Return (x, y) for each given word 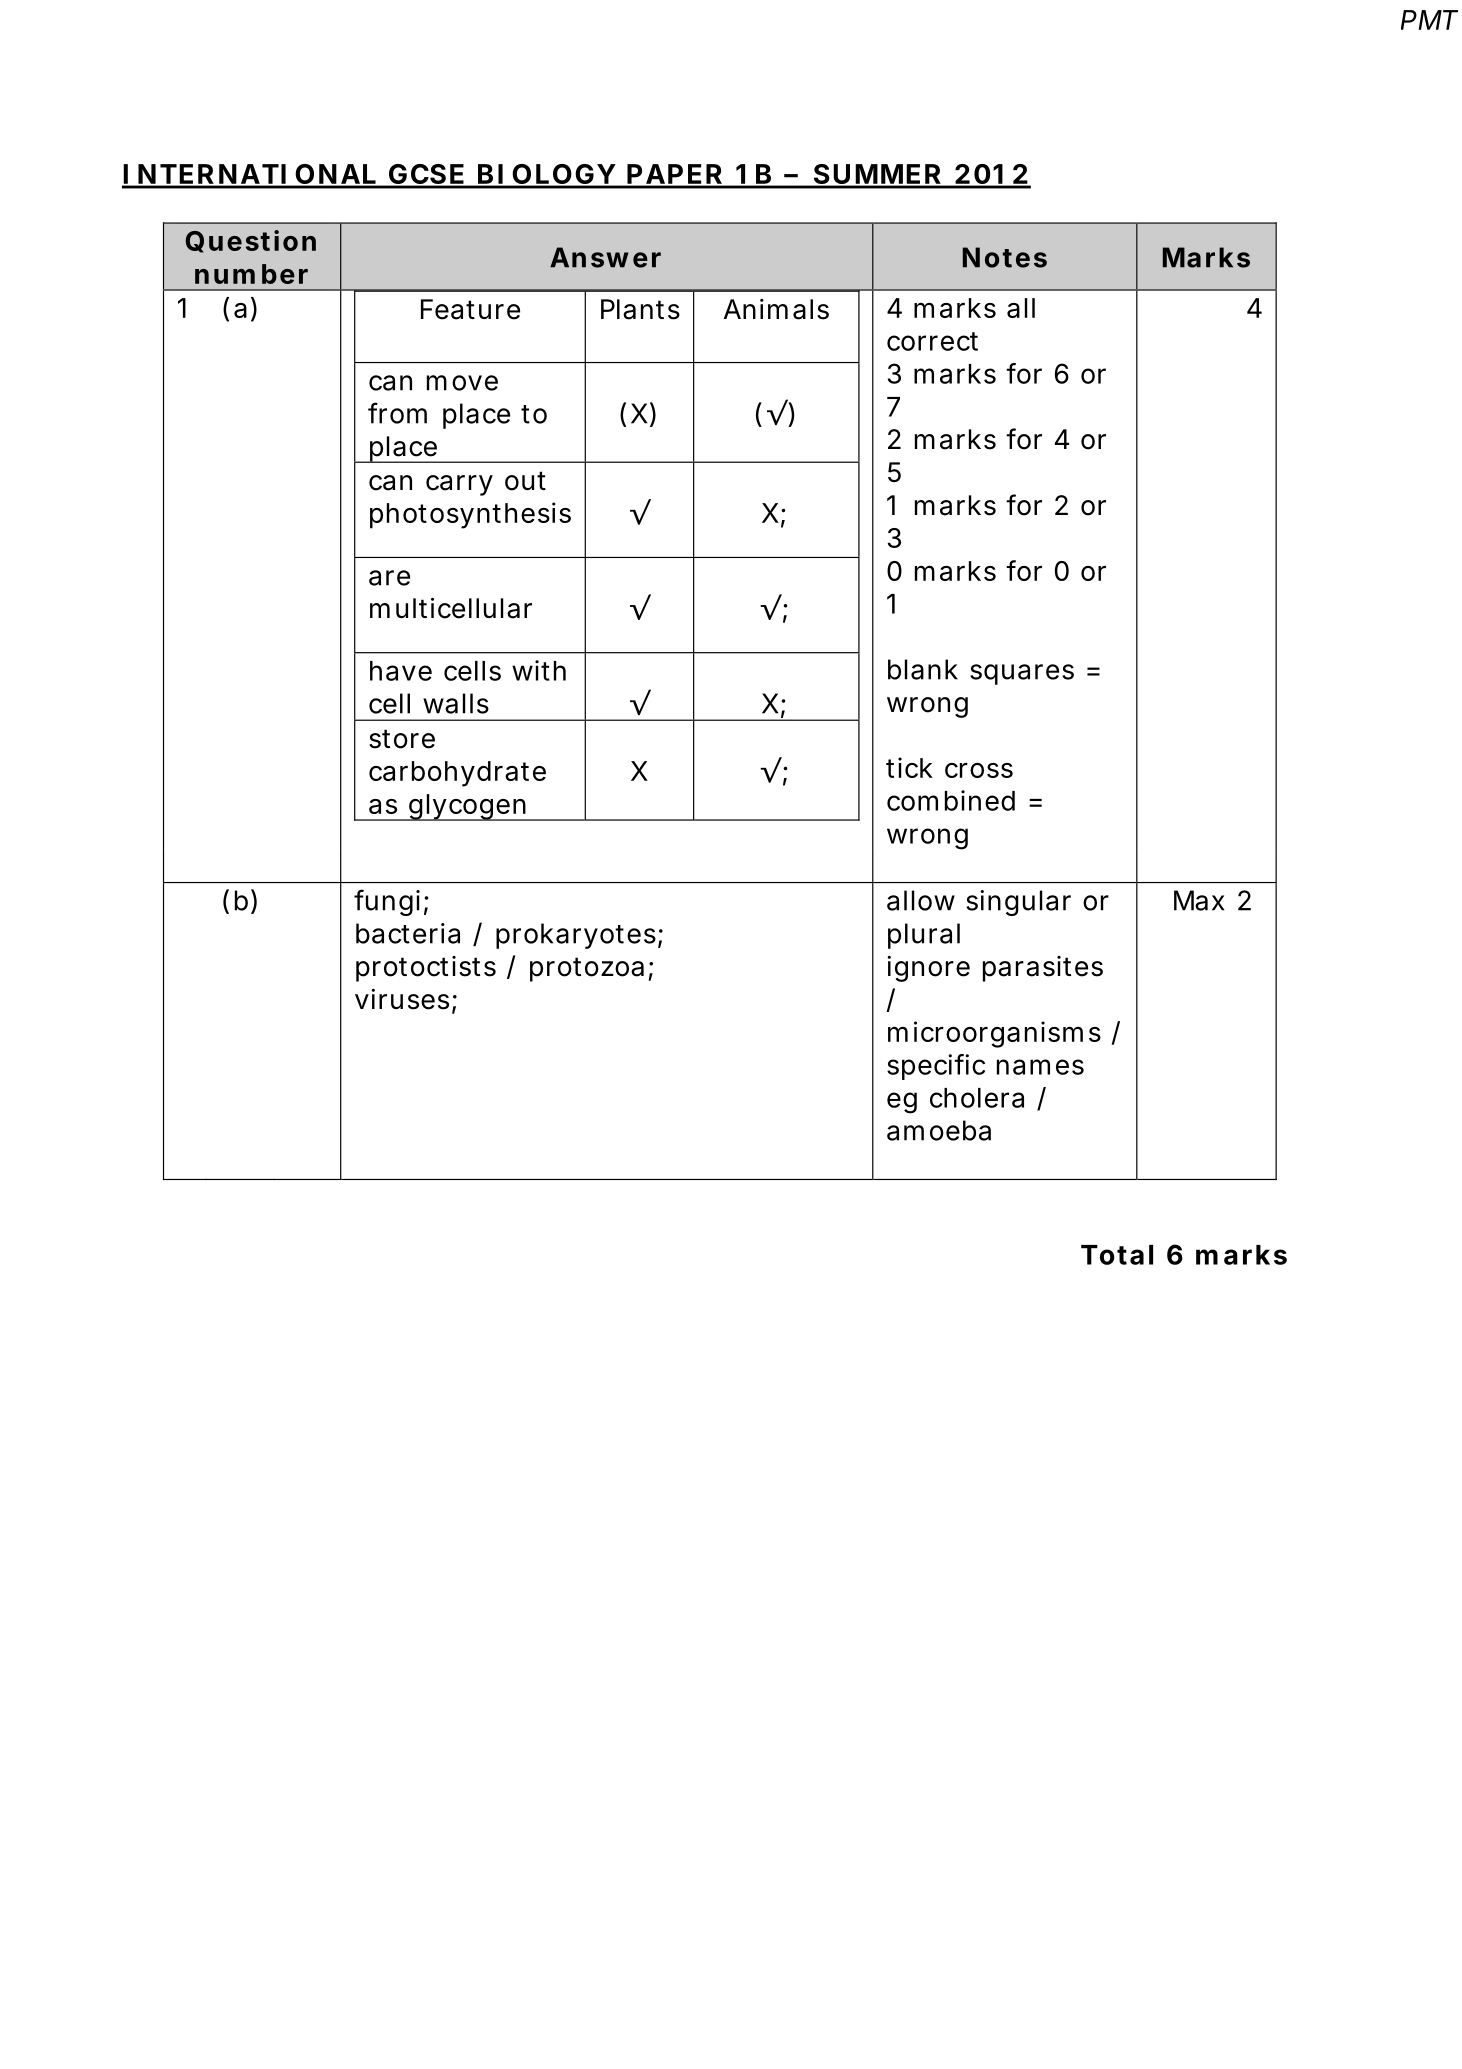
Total (1117, 1255)
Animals (776, 309)
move (462, 383)
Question (251, 241)
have (401, 671)
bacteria (408, 933)
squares (1022, 674)
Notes (1005, 257)
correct (932, 341)
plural (924, 936)
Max (1199, 900)
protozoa (587, 969)
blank (923, 669)
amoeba (939, 1130)
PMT (1429, 20)
